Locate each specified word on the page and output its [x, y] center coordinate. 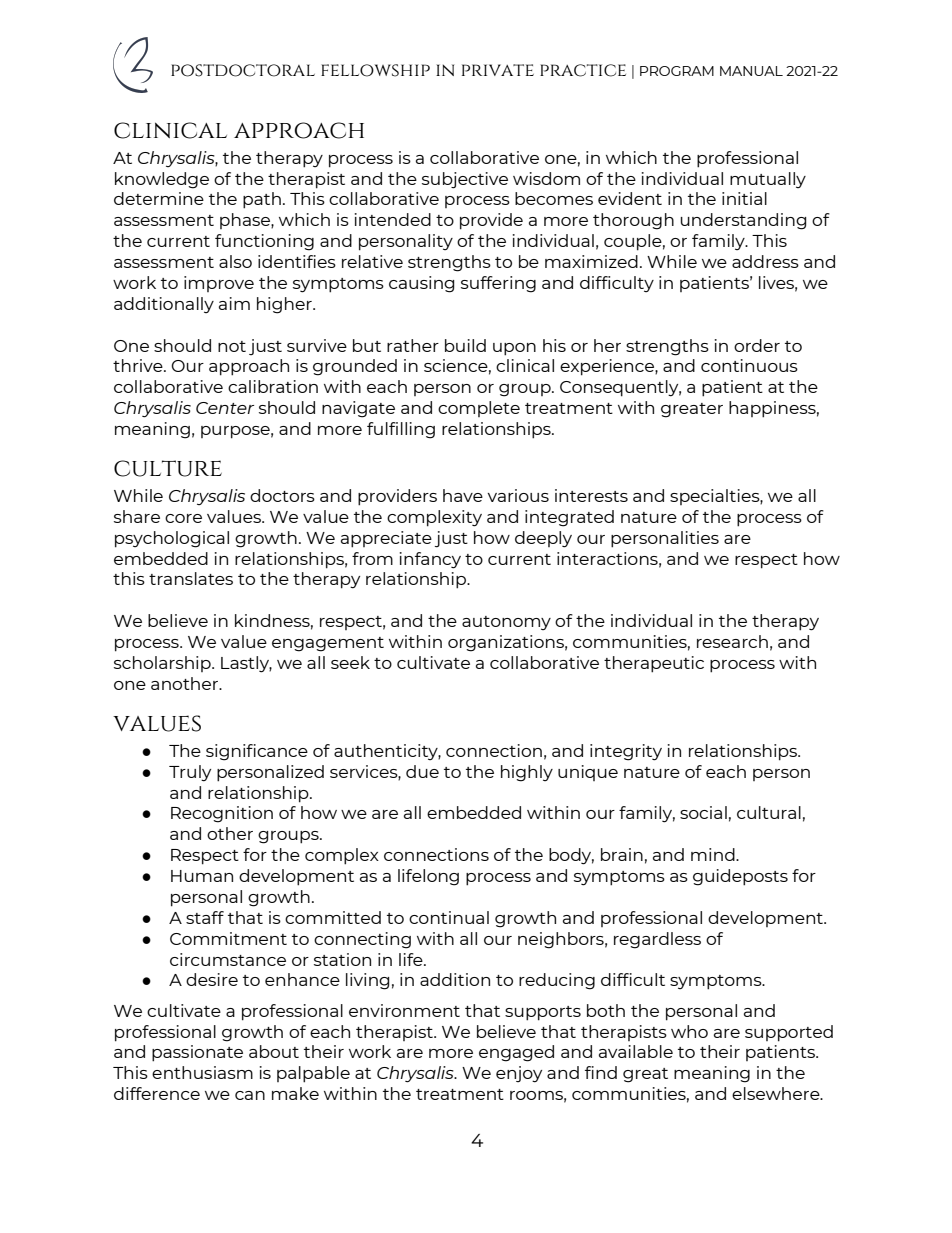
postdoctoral [243, 70]
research [732, 641]
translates [191, 578]
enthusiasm [202, 1072]
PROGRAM [677, 71]
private [498, 70]
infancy [430, 560]
